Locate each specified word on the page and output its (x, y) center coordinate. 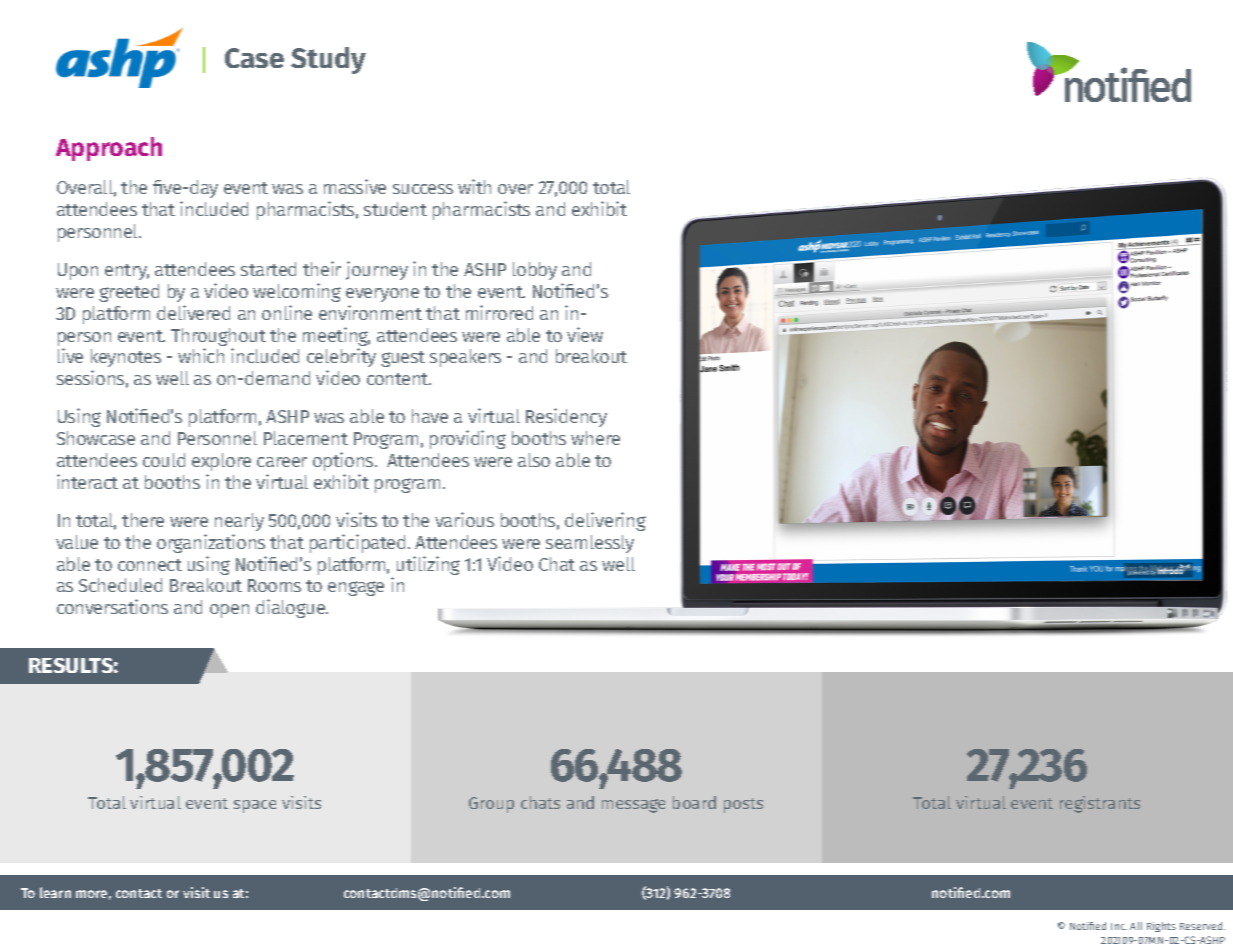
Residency (566, 417)
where (595, 438)
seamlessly (590, 544)
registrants (1100, 804)
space (255, 806)
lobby (535, 271)
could (164, 460)
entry (127, 272)
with (474, 186)
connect (150, 565)
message (633, 806)
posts (743, 805)
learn (55, 892)
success (423, 189)
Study (328, 60)
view (585, 334)
